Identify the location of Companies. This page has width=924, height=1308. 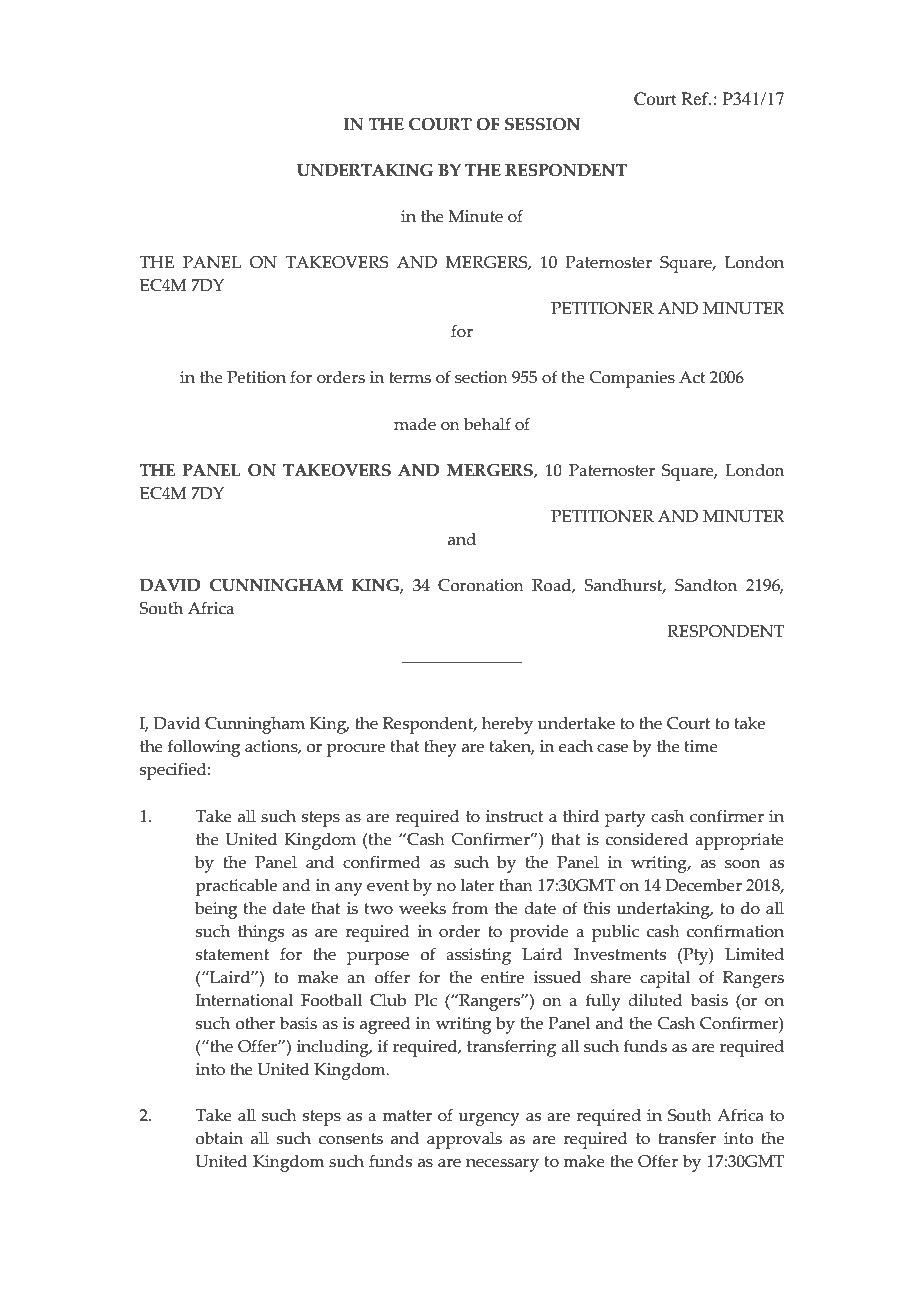
(632, 379).
